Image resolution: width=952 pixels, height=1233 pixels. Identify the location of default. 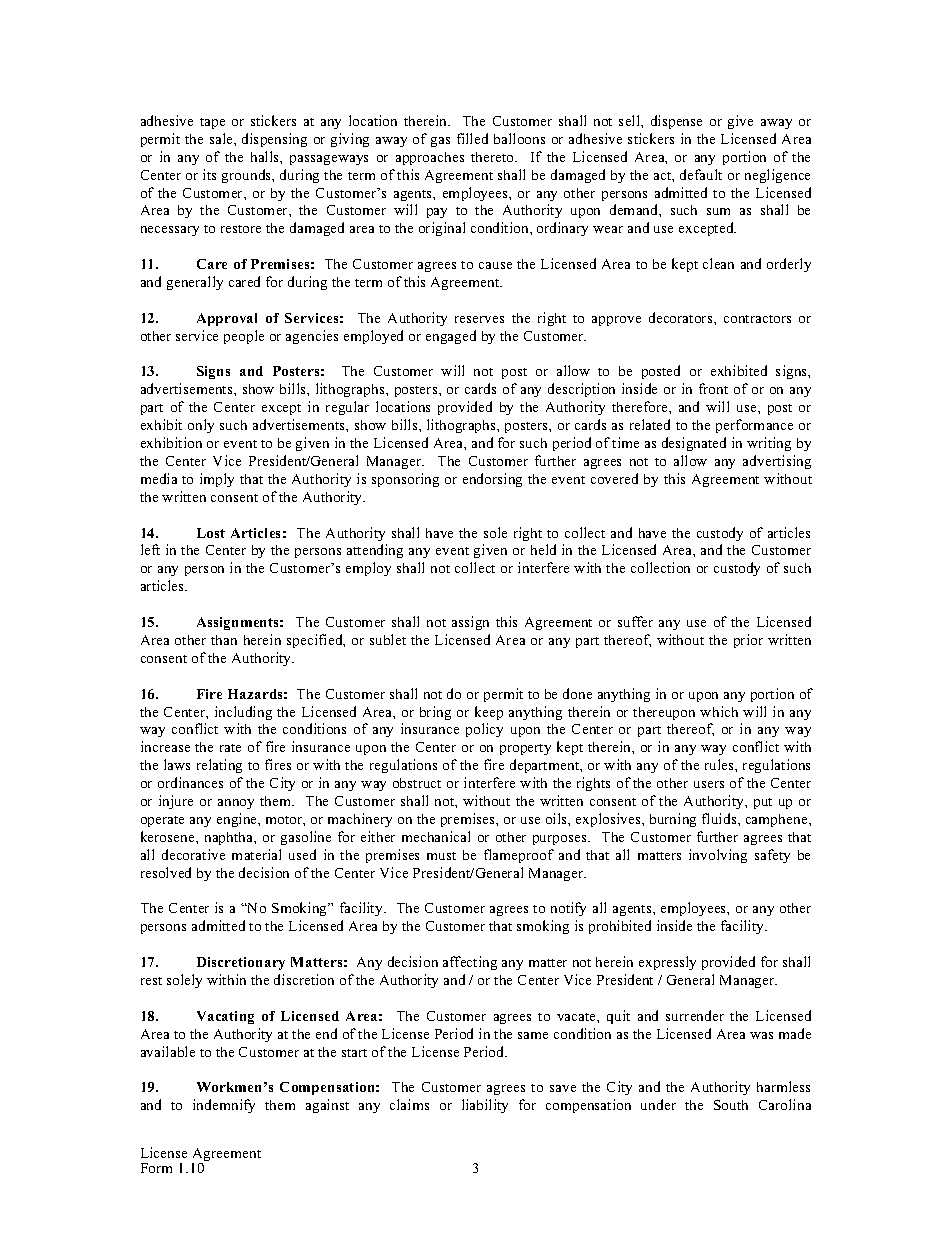
(701, 174).
